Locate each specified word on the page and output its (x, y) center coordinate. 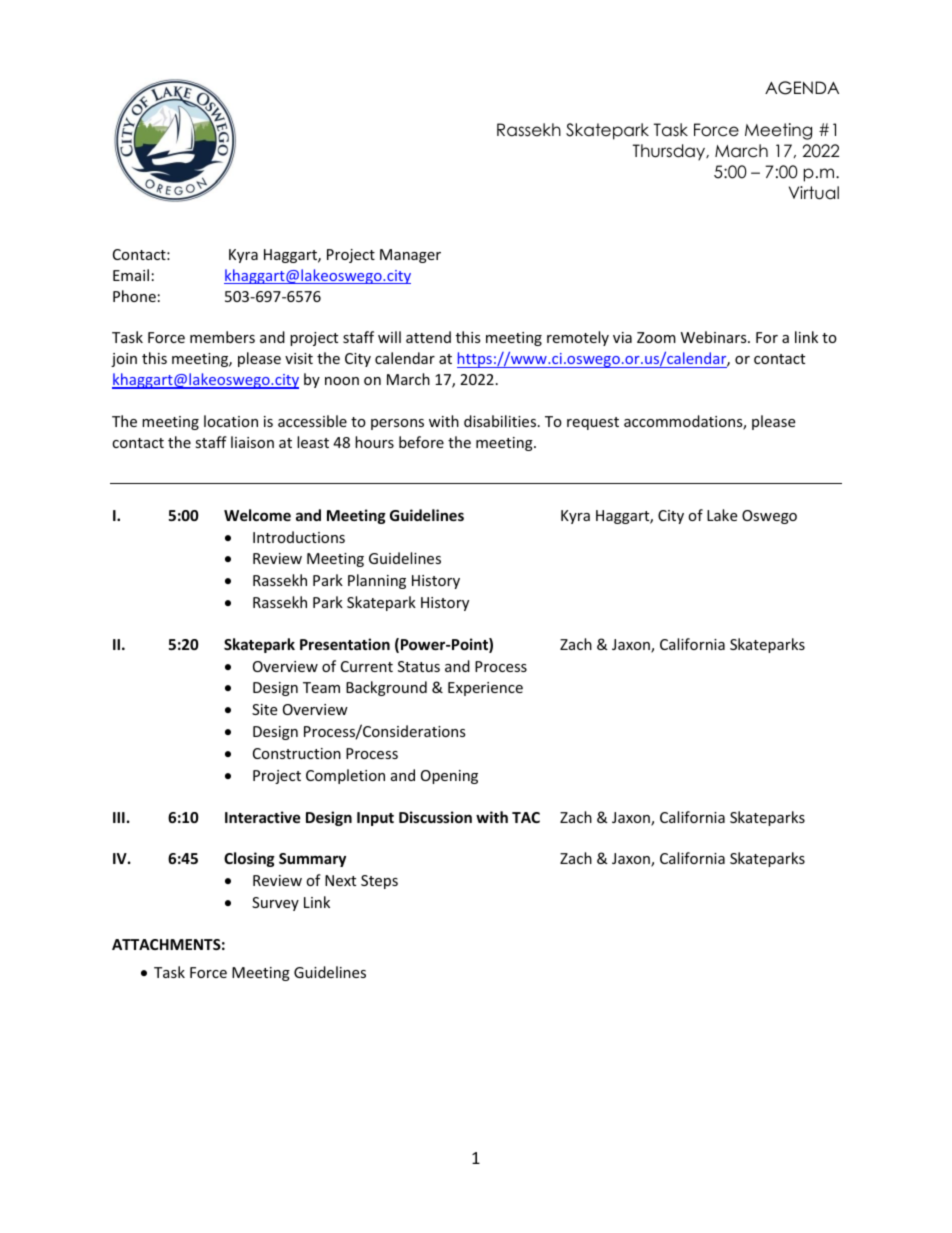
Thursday (670, 152)
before (421, 442)
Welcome (257, 515)
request (593, 423)
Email (131, 275)
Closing (249, 859)
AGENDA (802, 88)
